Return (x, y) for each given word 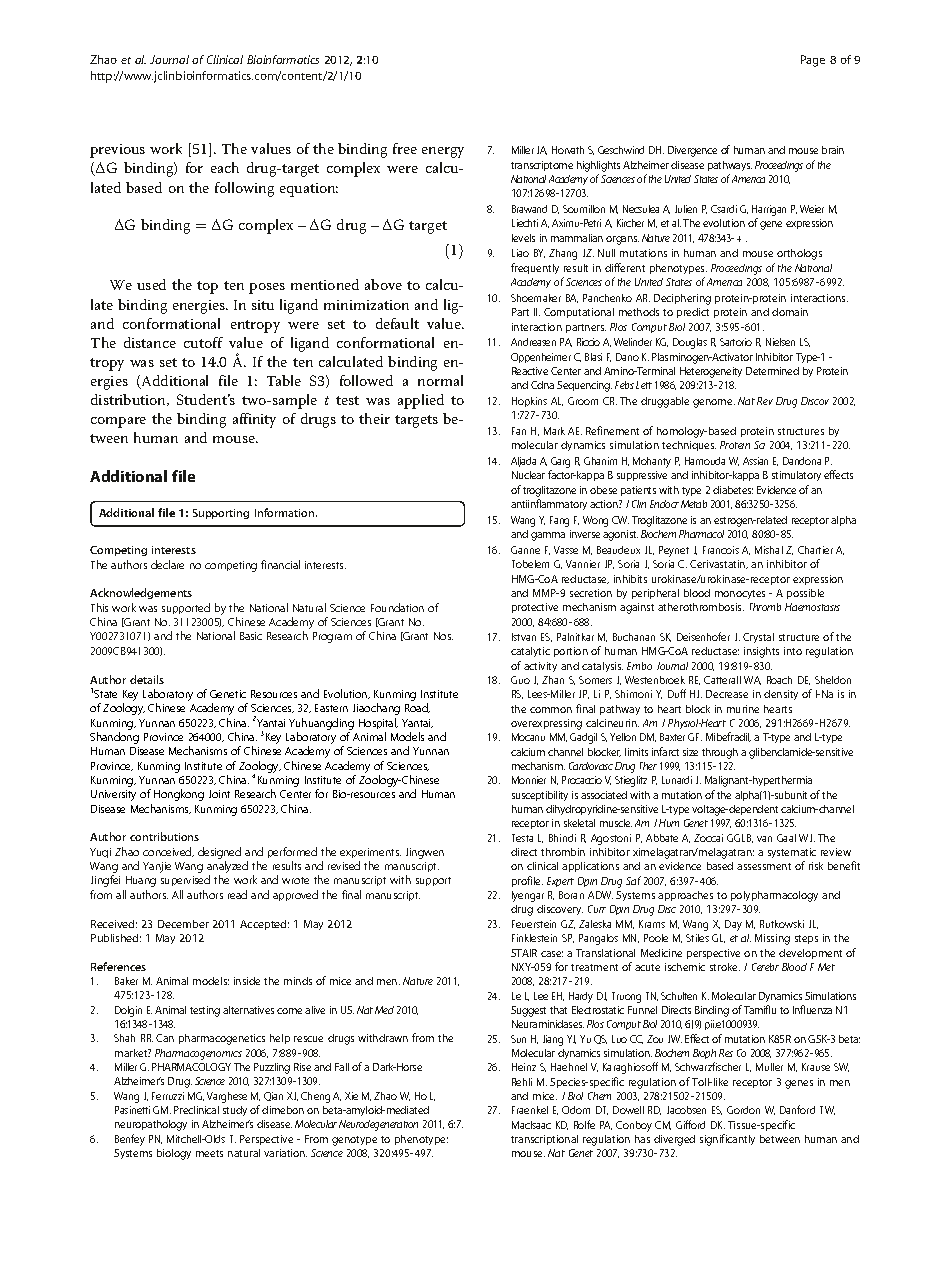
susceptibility (540, 796)
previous (117, 151)
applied (421, 401)
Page (813, 61)
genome (714, 403)
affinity (254, 420)
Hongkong (179, 795)
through (720, 753)
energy (443, 152)
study (235, 1111)
